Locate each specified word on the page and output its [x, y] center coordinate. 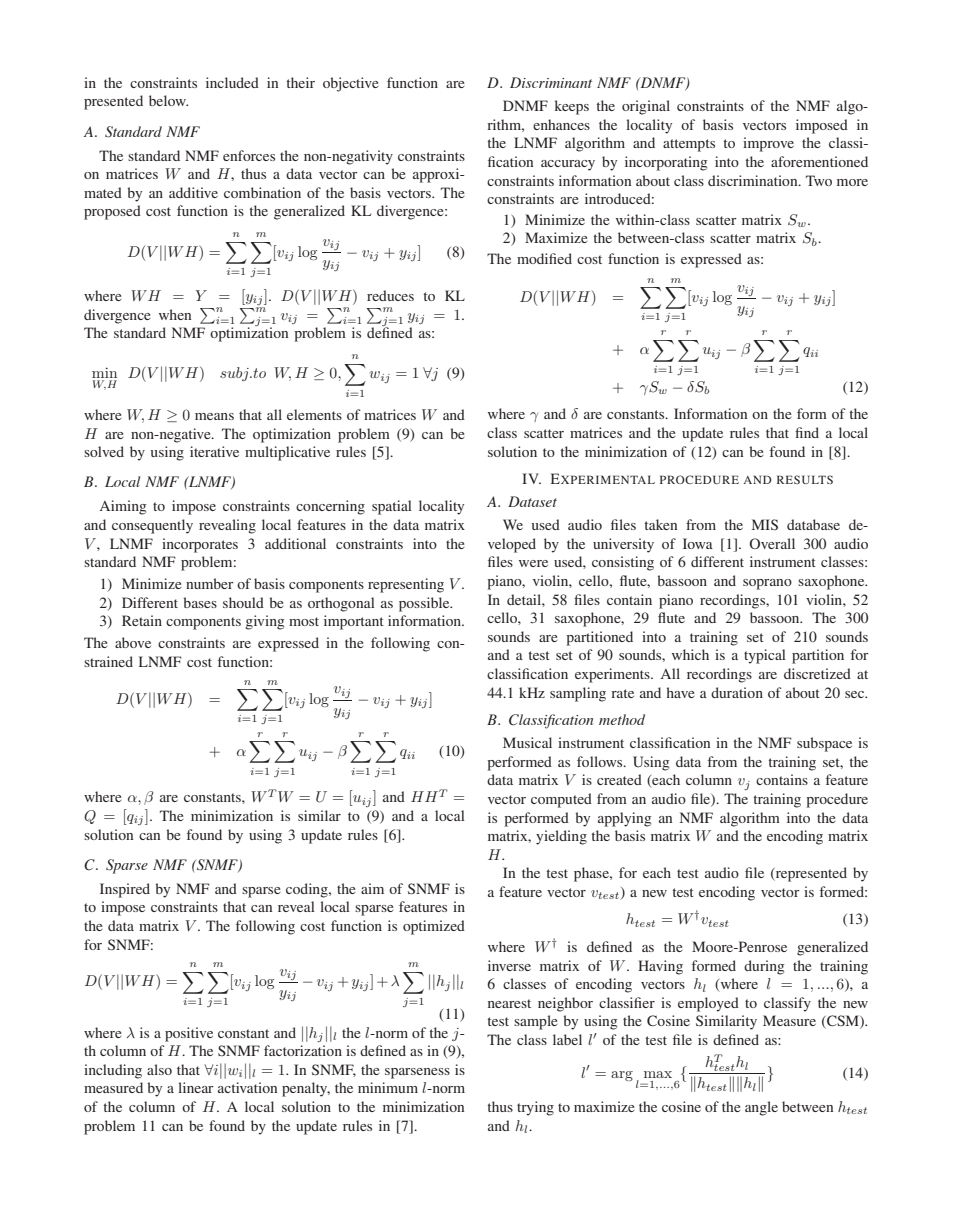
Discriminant [551, 82]
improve [768, 144]
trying [535, 1108]
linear [196, 1087]
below [168, 100]
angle [761, 1108]
